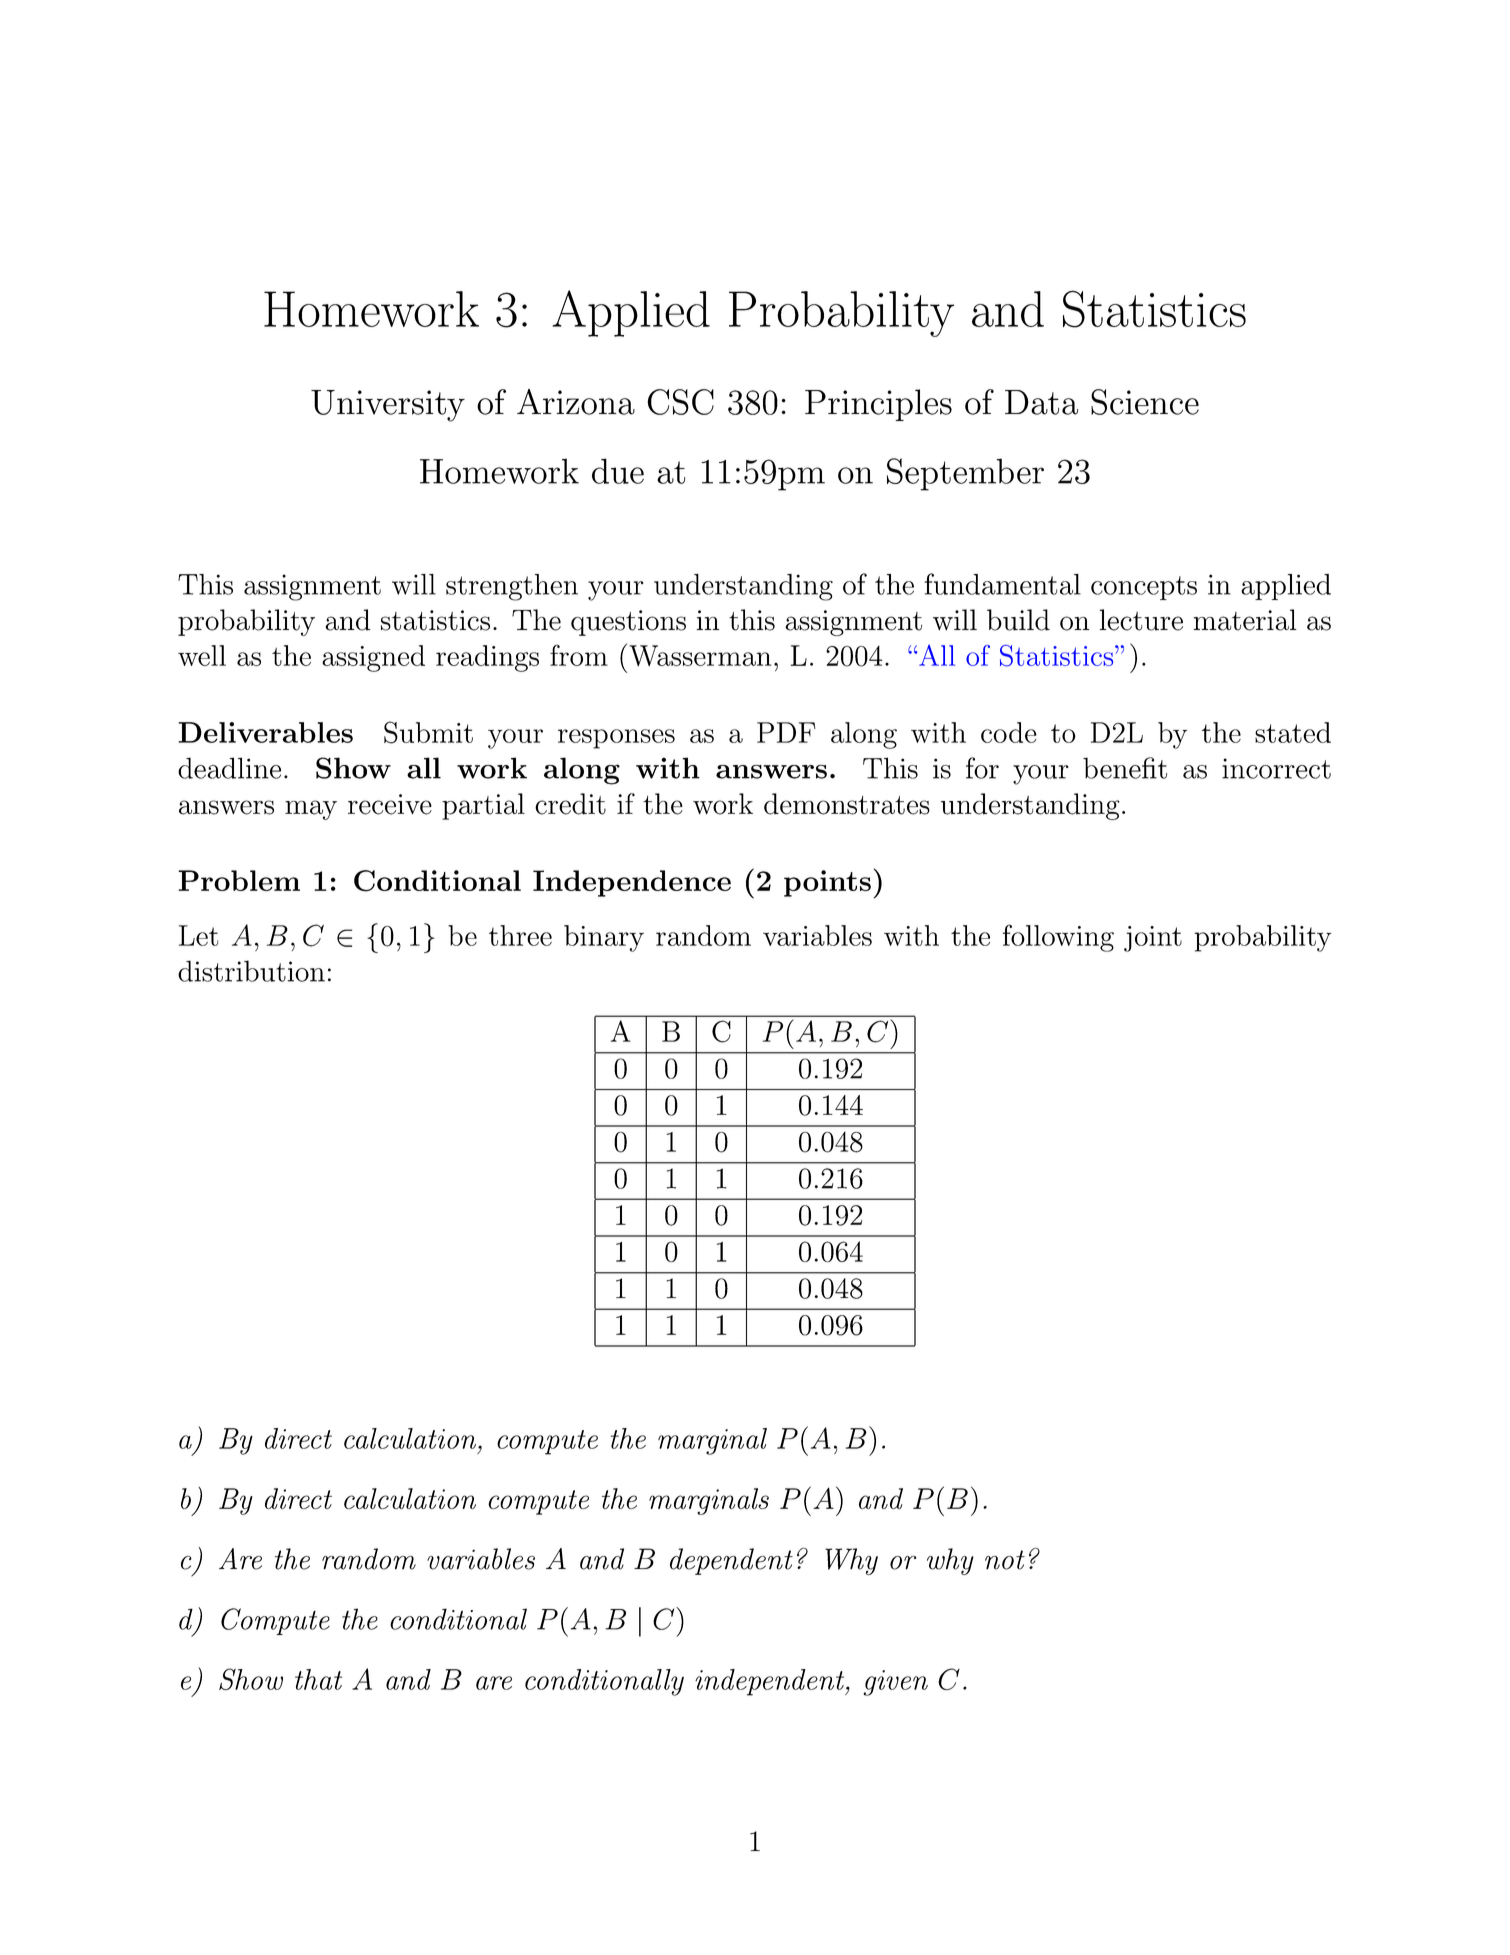 The image size is (1510, 1955). I want to click on distribution, so click(251, 971).
